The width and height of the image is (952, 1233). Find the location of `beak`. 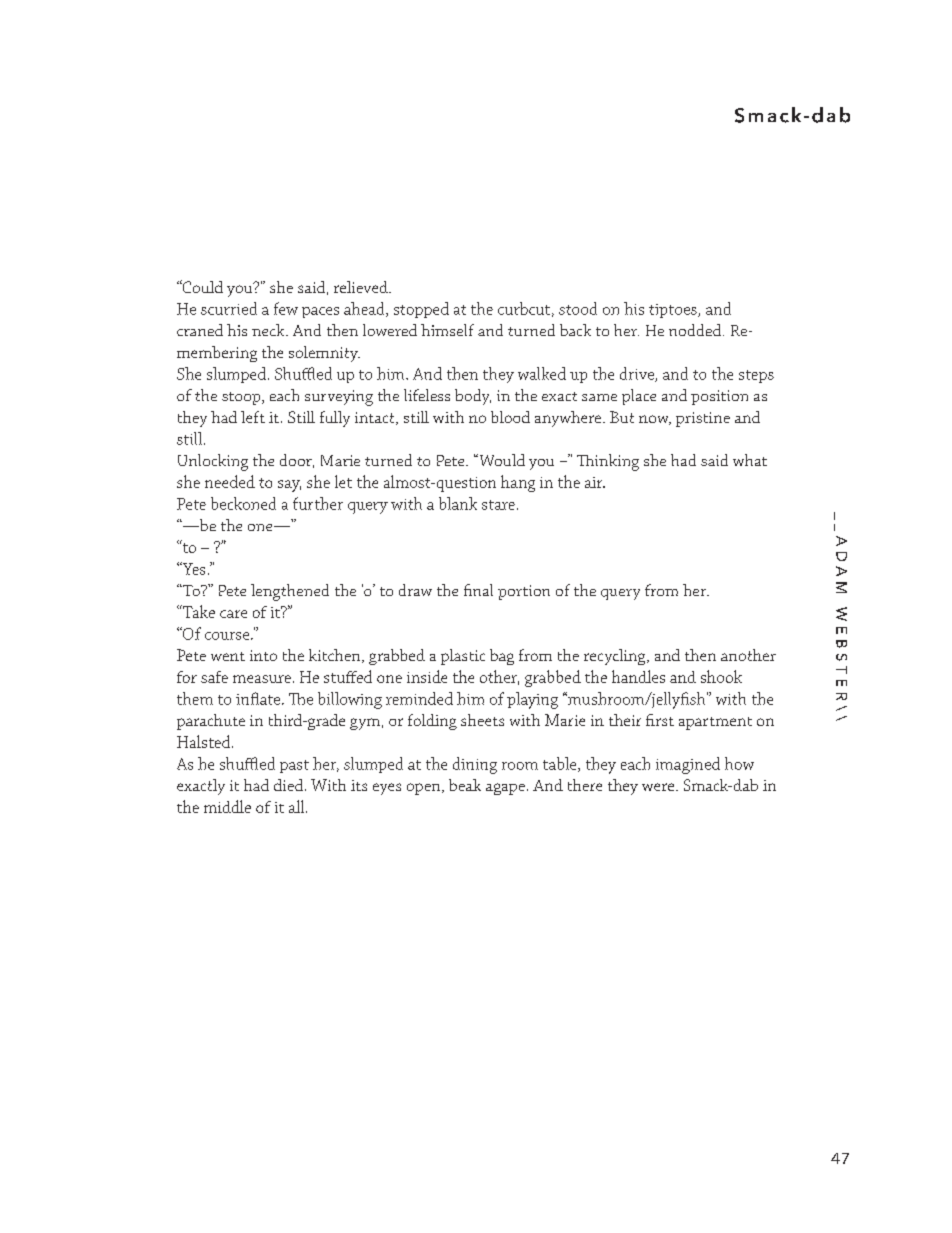

beak is located at coordinates (465, 785).
